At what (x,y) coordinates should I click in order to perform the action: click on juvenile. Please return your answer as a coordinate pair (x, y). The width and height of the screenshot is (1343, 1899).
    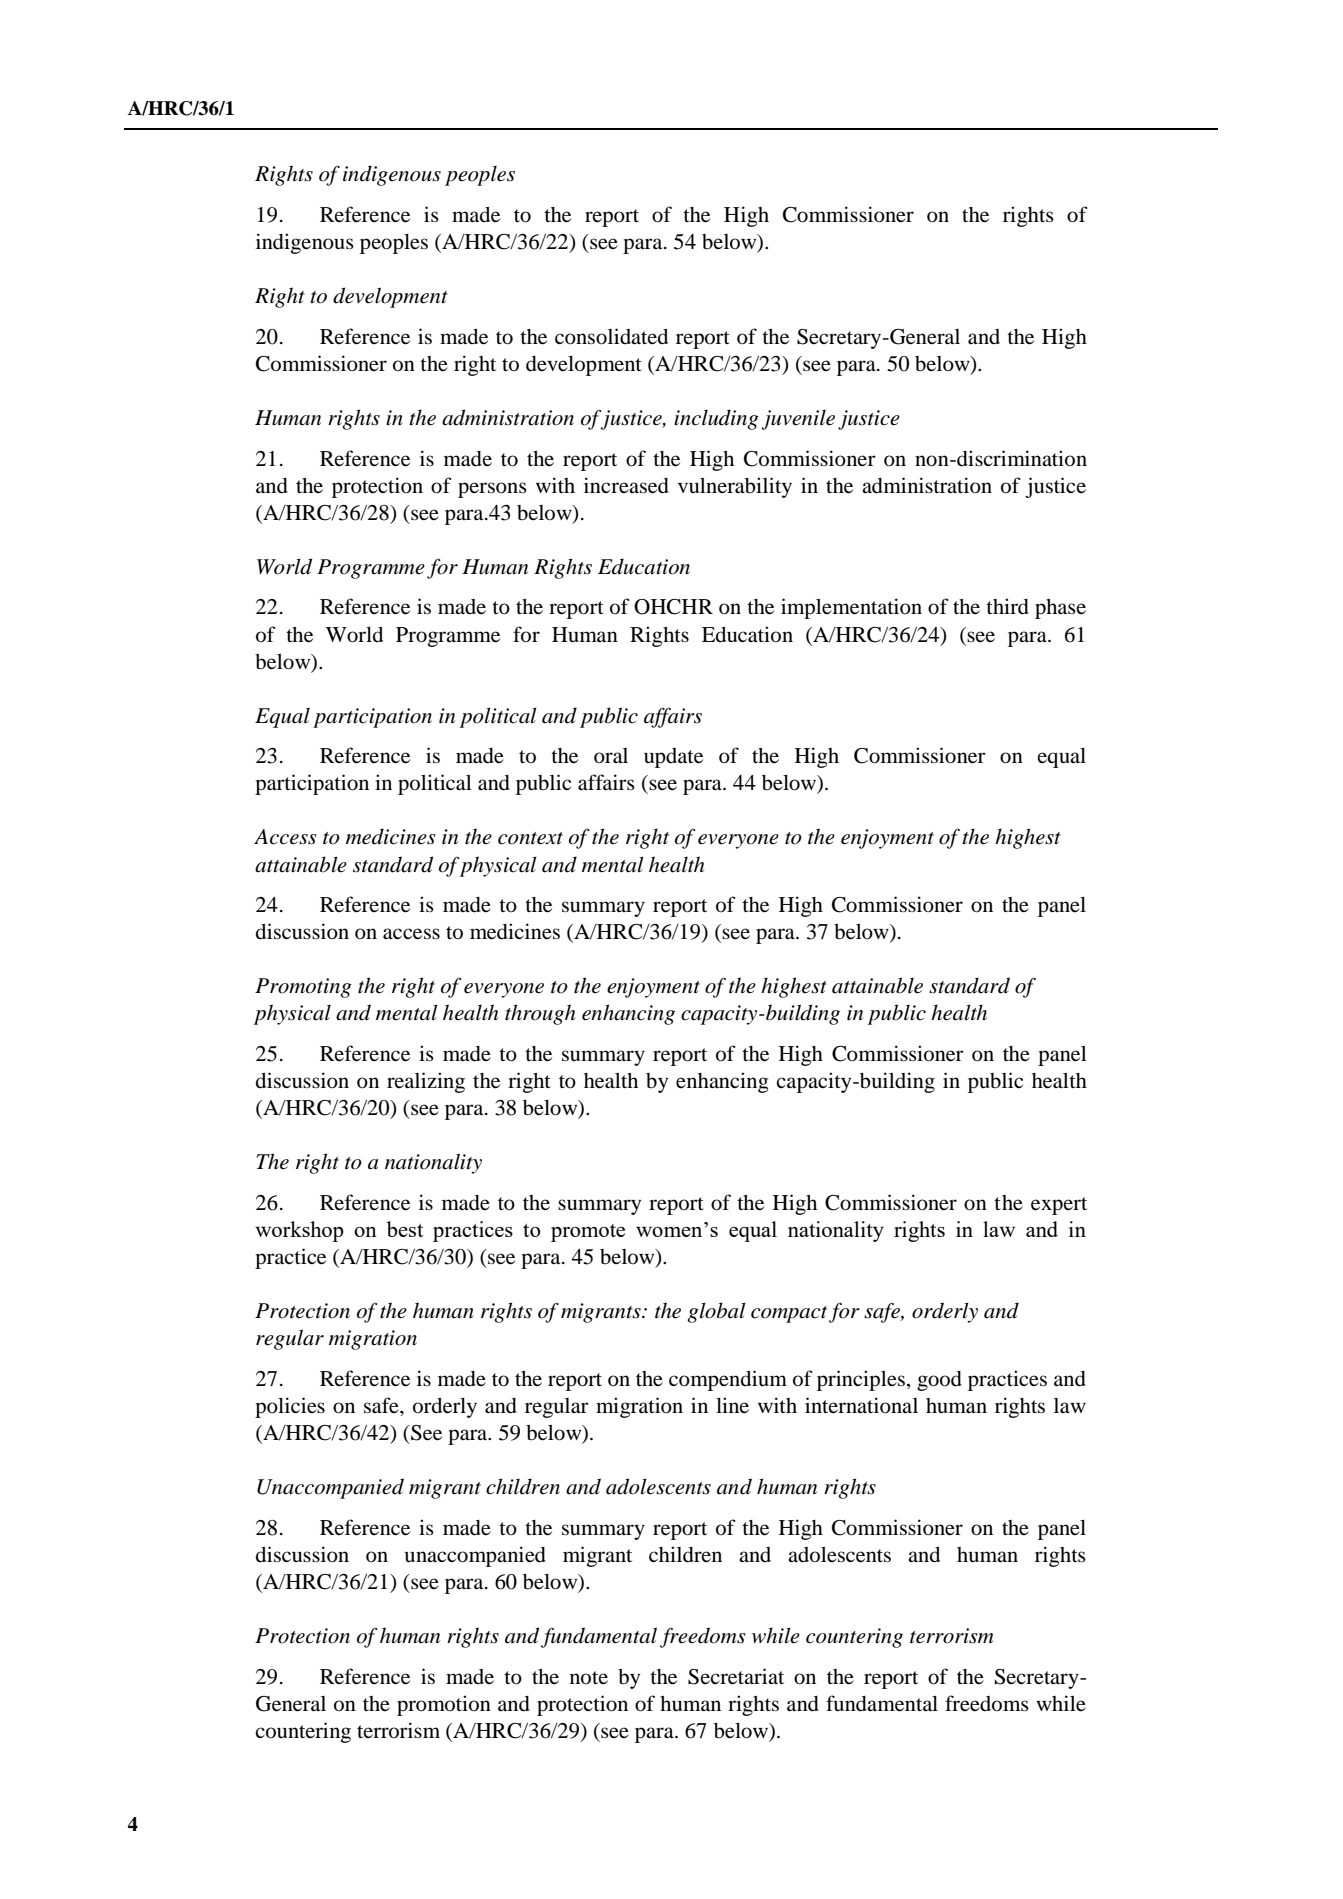
    Looking at the image, I should click on (798, 420).
